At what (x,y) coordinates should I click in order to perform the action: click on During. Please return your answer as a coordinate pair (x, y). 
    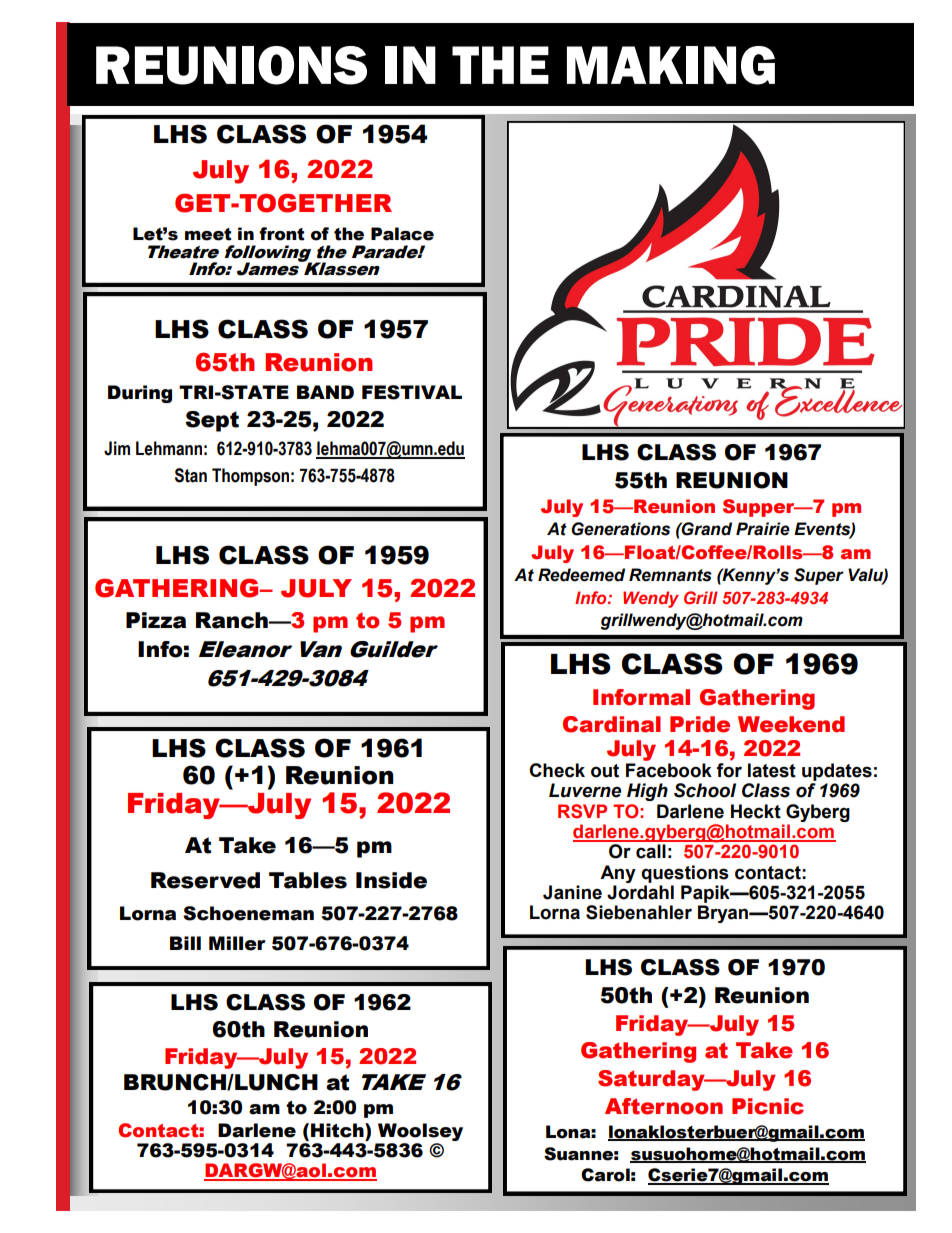
    Looking at the image, I should click on (140, 394).
